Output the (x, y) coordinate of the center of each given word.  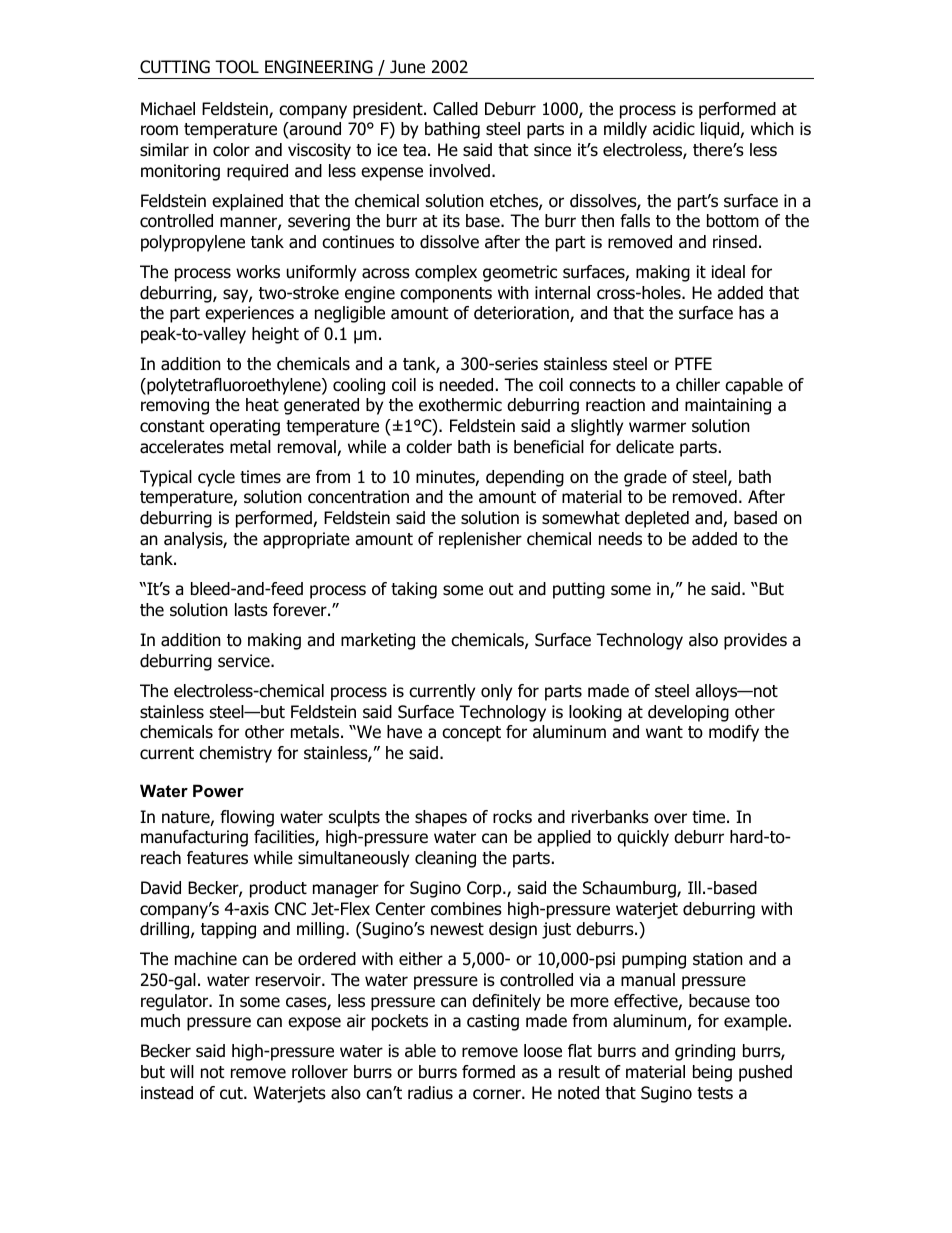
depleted (657, 519)
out (501, 589)
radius (430, 1093)
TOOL (237, 67)
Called (455, 109)
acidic (674, 129)
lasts (251, 610)
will (182, 1071)
